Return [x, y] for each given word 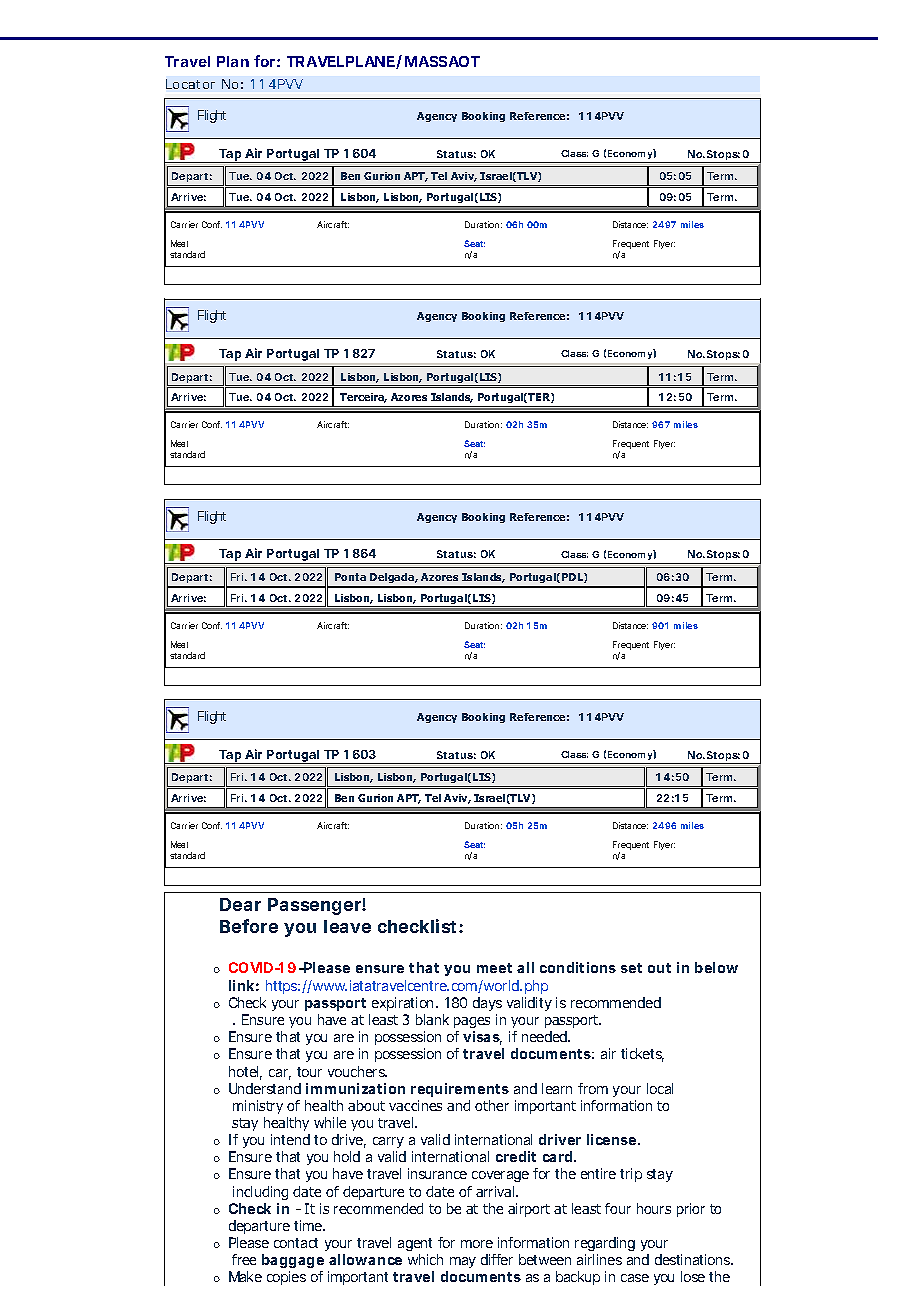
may [461, 1264]
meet [494, 968]
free [244, 1259]
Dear [240, 904]
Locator [190, 84]
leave [347, 926]
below [716, 967]
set [631, 968]
